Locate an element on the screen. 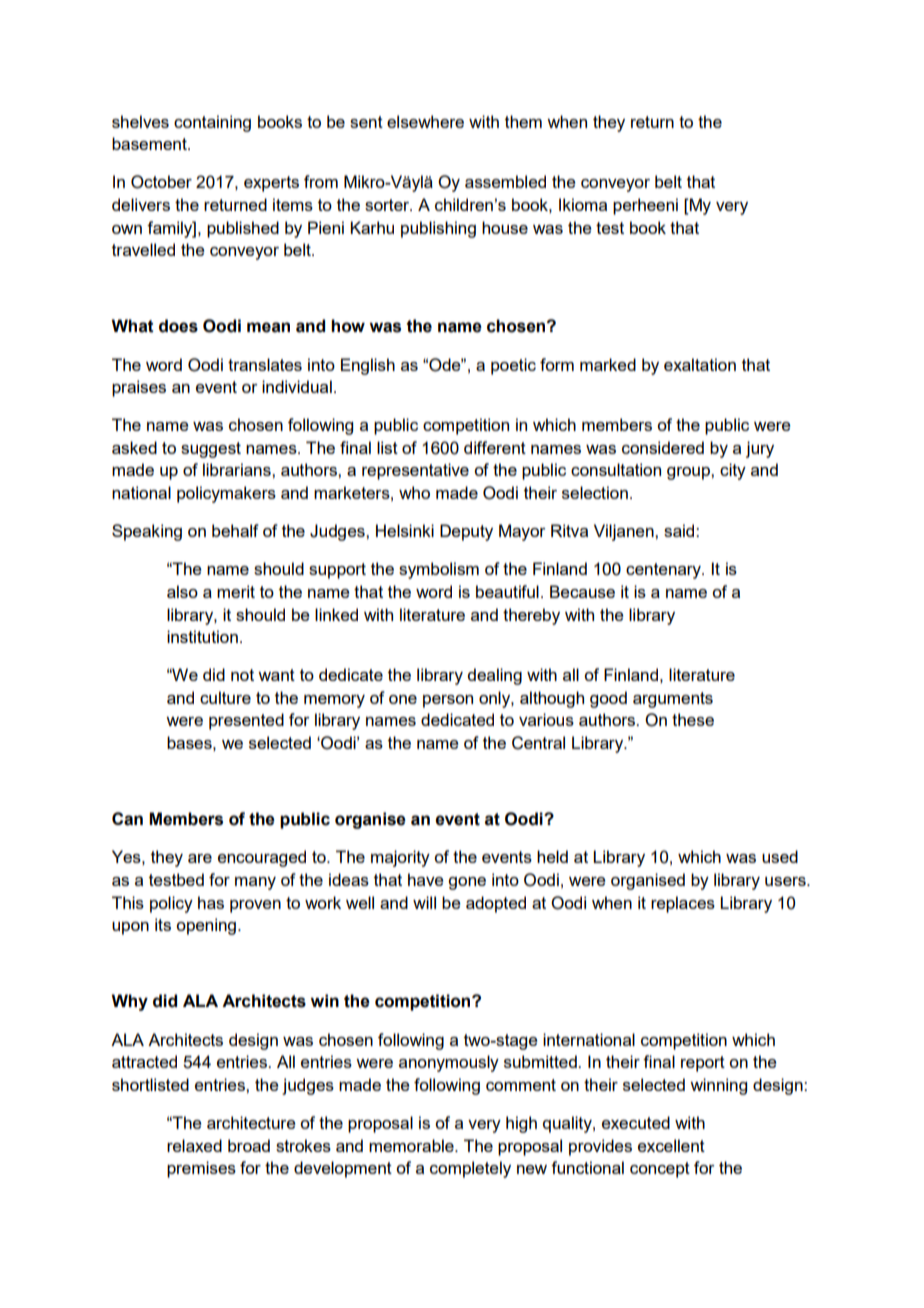 The width and height of the screenshot is (924, 1308). relaxed is located at coordinates (194, 1145).
